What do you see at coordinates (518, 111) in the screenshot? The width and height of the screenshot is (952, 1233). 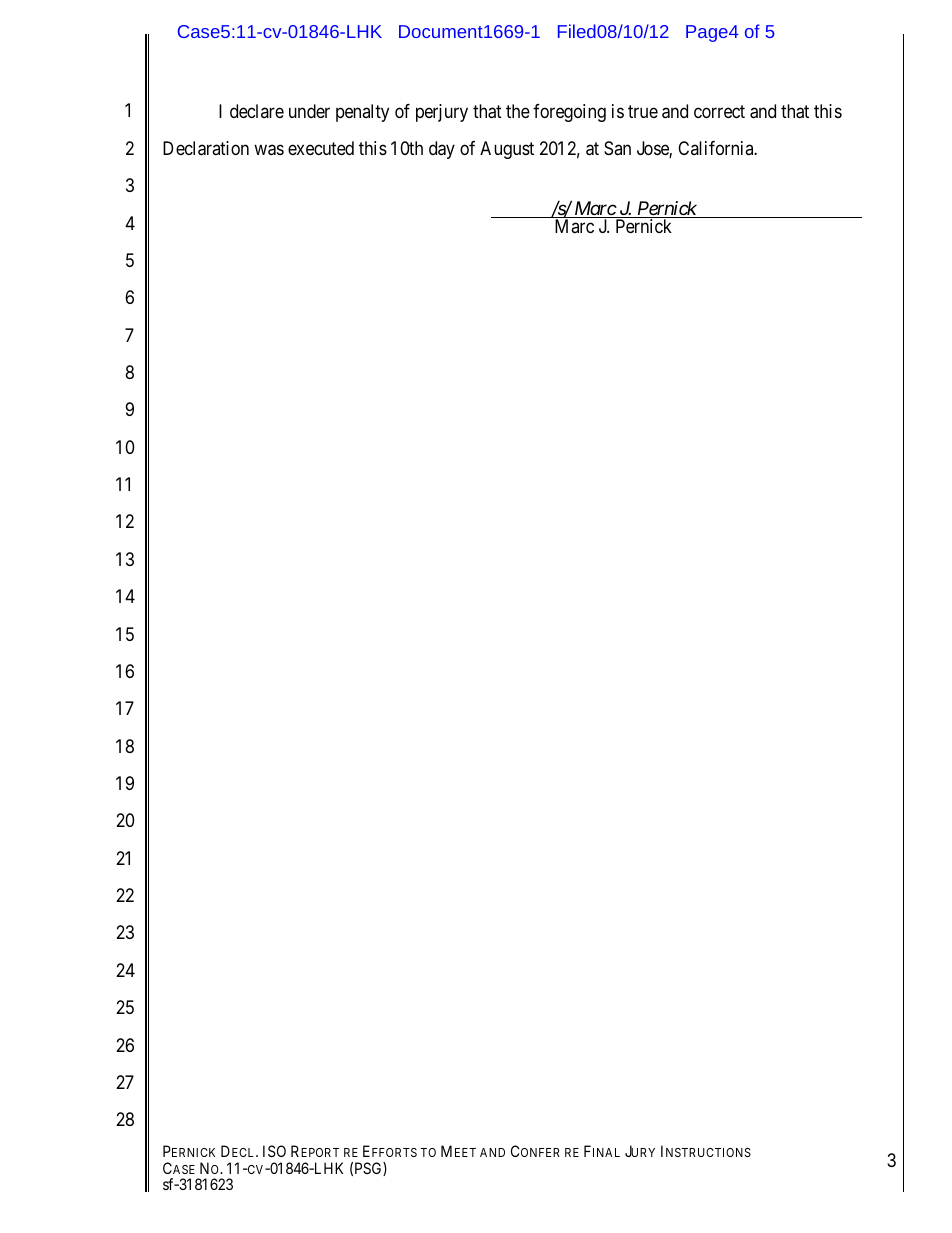 I see `the` at bounding box center [518, 111].
